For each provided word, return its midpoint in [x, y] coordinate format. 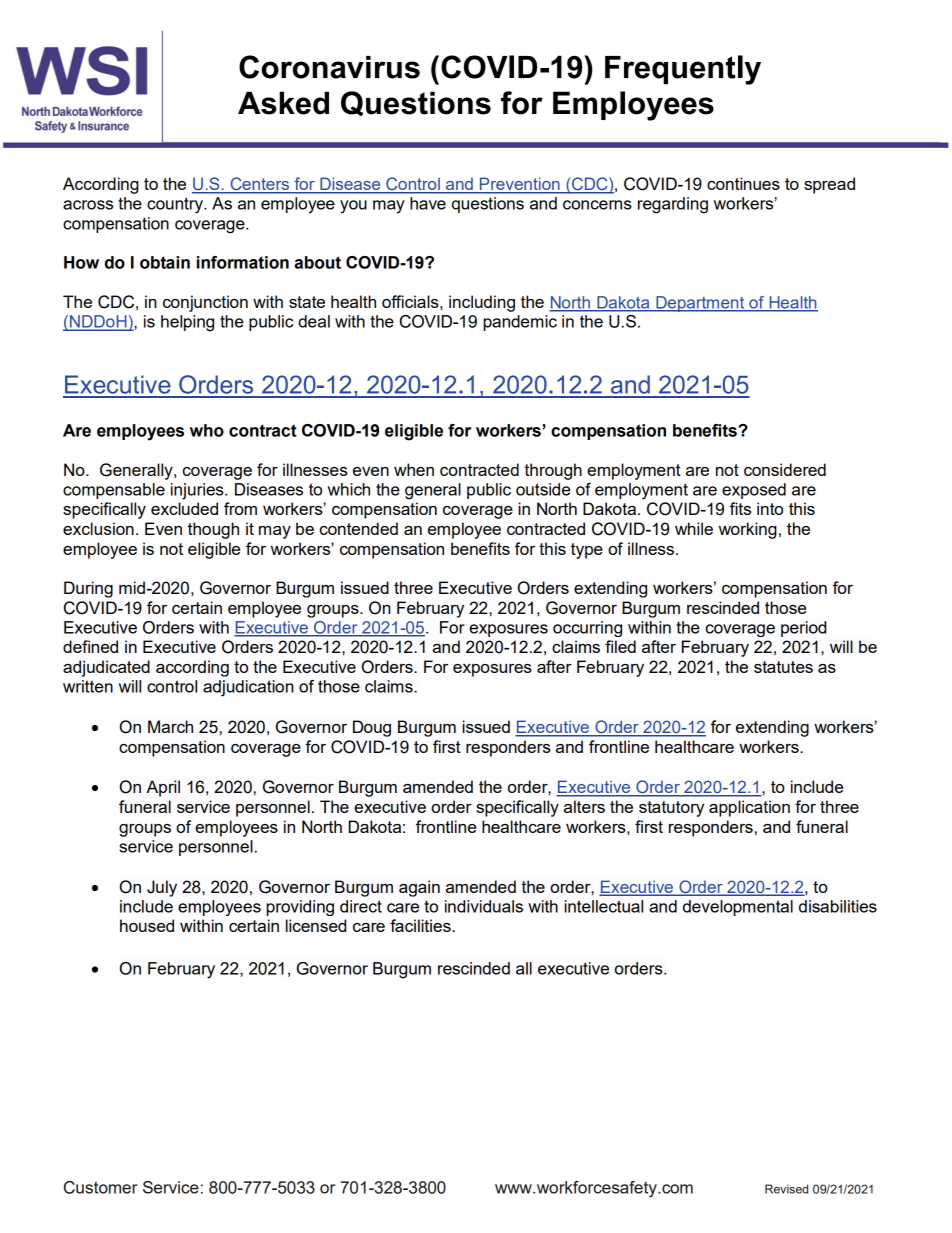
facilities [421, 925]
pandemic [520, 323]
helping [187, 323]
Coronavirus [329, 67]
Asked [283, 103]
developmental [738, 908]
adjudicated [106, 668]
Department [700, 304]
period [803, 629]
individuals [484, 906]
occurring [587, 629]
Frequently [683, 70]
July [162, 888]
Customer [101, 1187]
